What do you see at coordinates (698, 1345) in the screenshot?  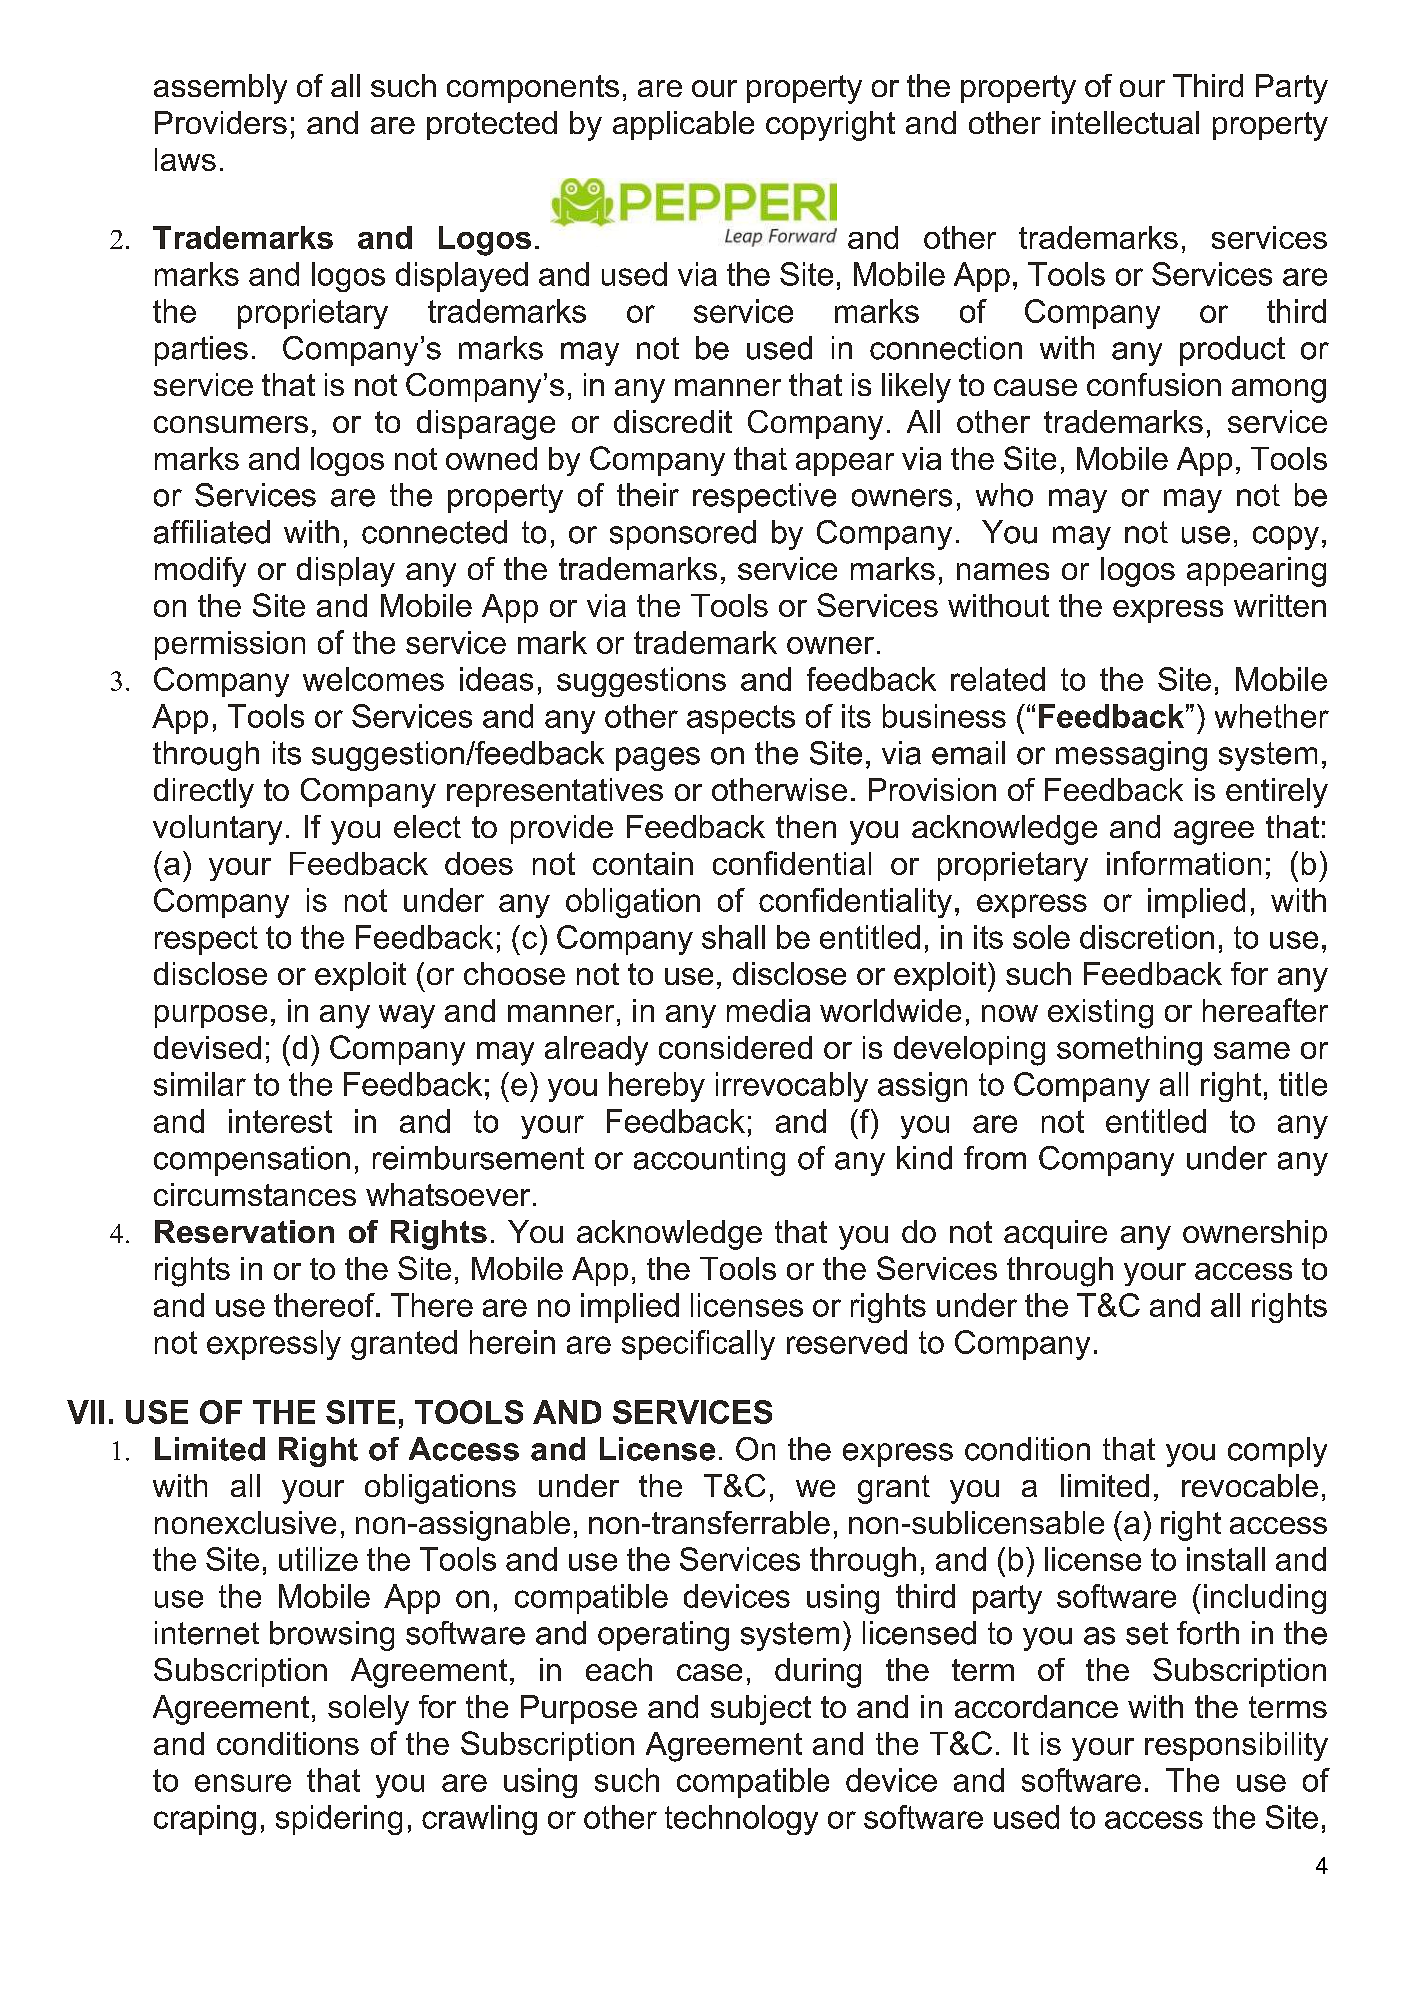 I see `specifically` at bounding box center [698, 1345].
